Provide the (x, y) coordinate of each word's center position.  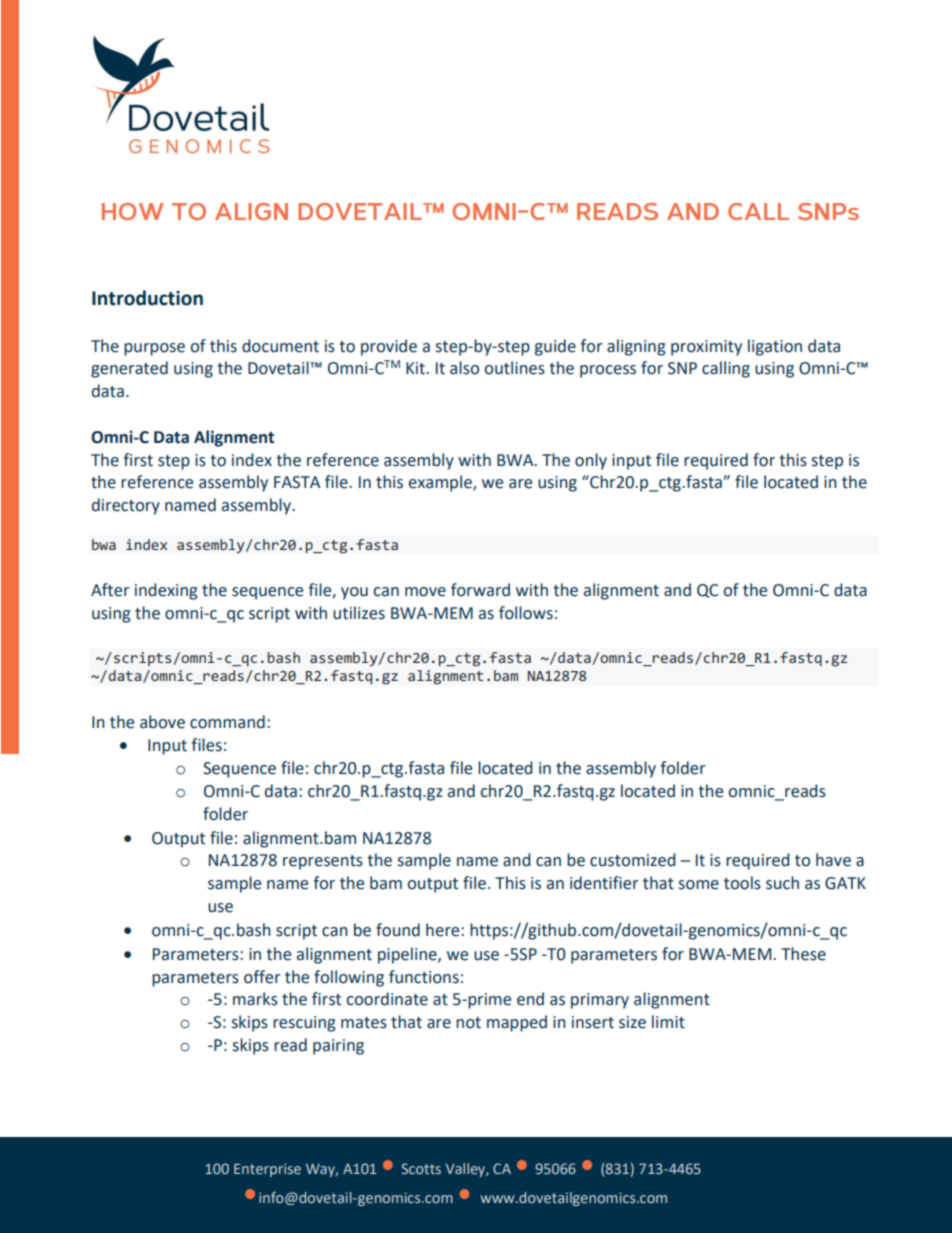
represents (323, 862)
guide (555, 347)
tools (742, 883)
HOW (133, 211)
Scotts (421, 1168)
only (591, 461)
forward (480, 590)
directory (126, 506)
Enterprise (267, 1170)
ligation (775, 347)
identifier (604, 883)
